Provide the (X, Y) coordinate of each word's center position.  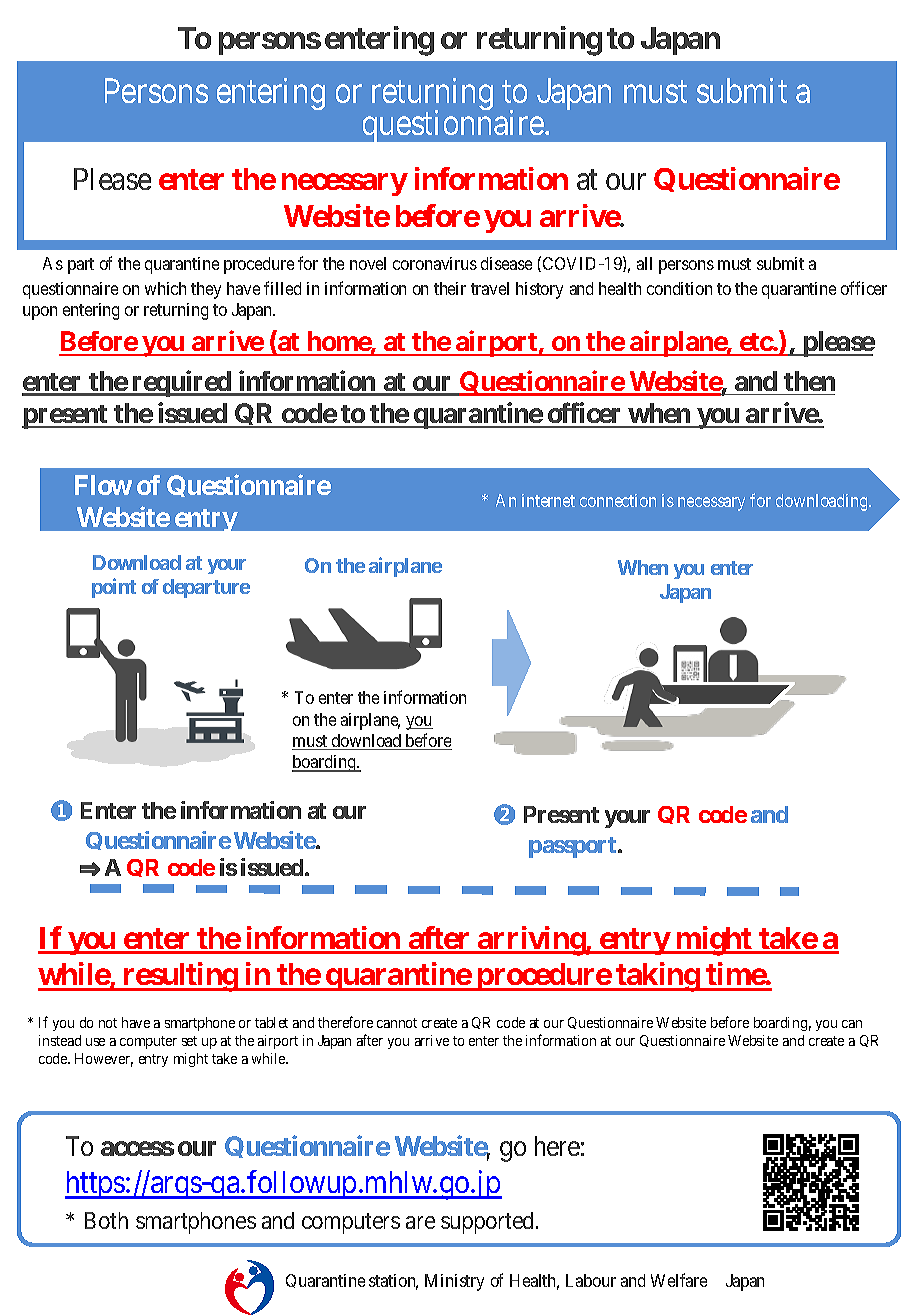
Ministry (454, 1282)
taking (657, 977)
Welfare (679, 1280)
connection (618, 500)
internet (548, 500)
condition (679, 288)
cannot (397, 1023)
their (450, 288)
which (165, 288)
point (114, 588)
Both (106, 1220)
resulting (180, 977)
